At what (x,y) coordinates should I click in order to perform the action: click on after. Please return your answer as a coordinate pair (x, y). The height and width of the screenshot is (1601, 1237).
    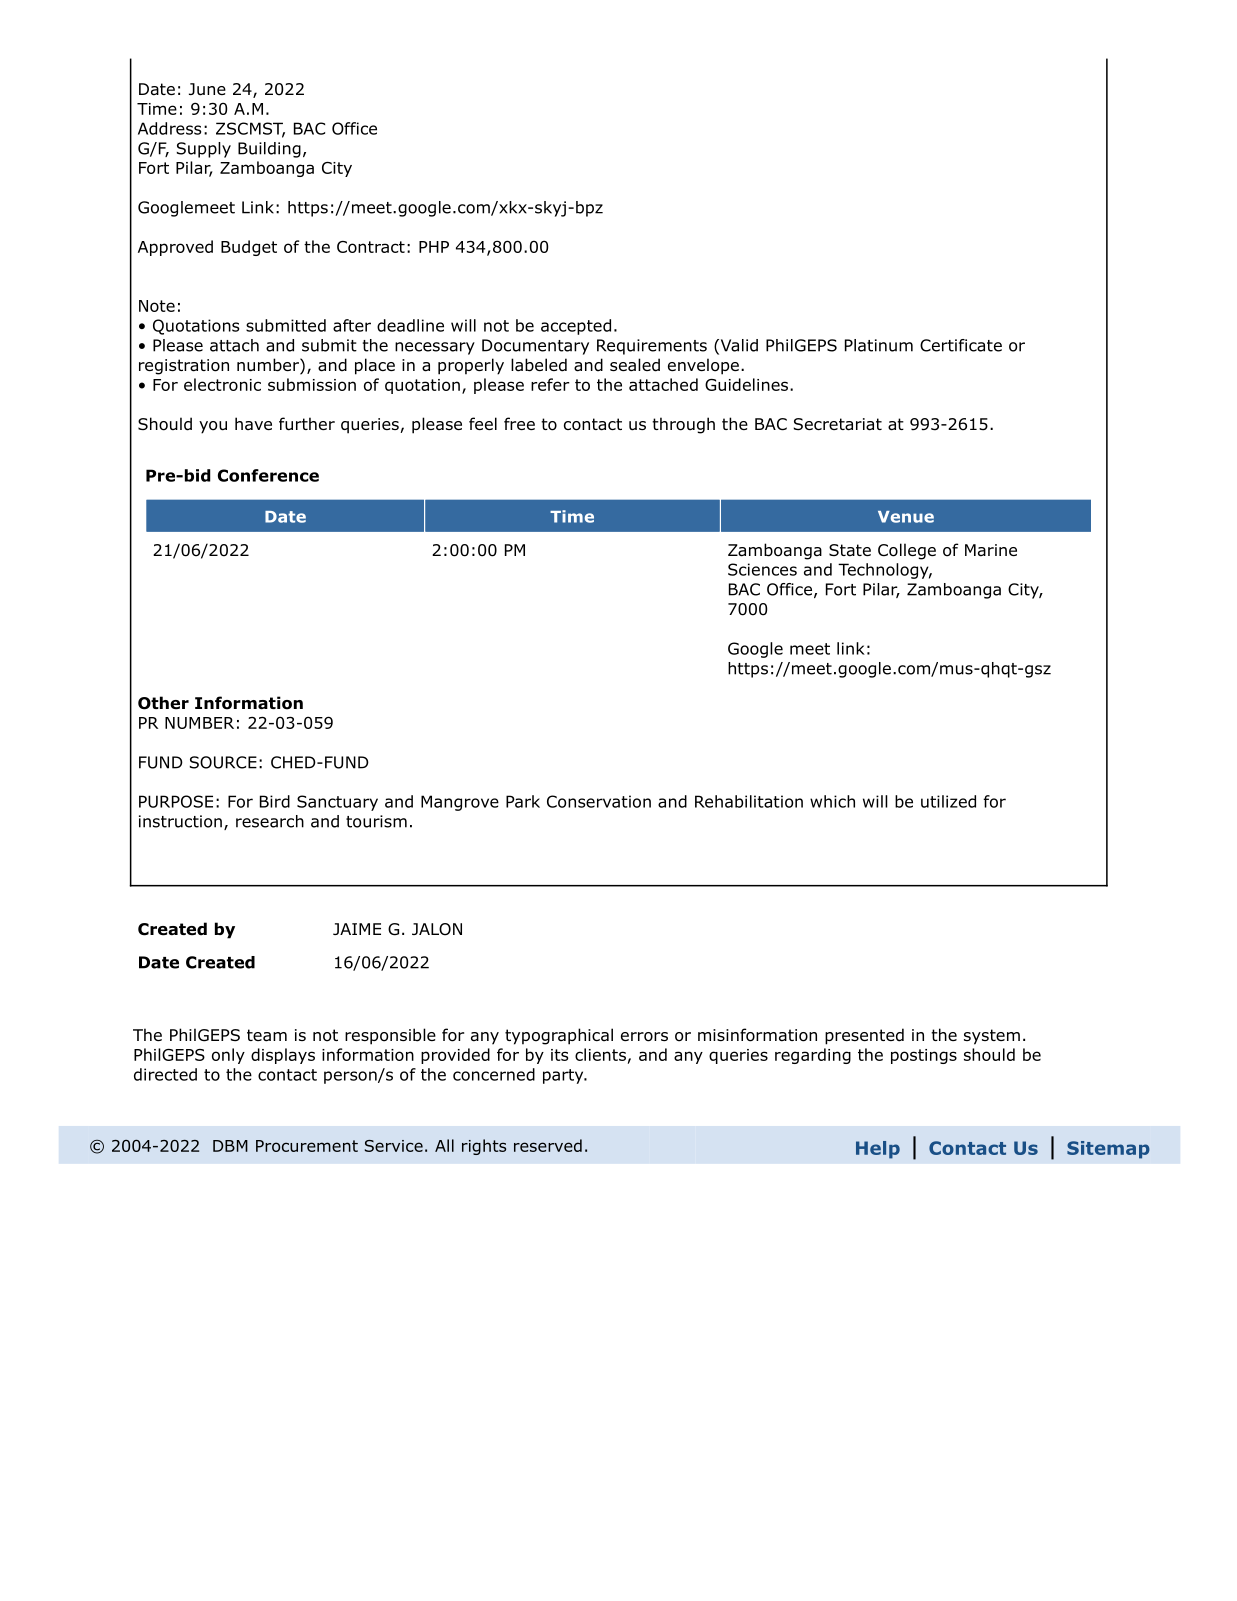
    Looking at the image, I should click on (352, 325).
